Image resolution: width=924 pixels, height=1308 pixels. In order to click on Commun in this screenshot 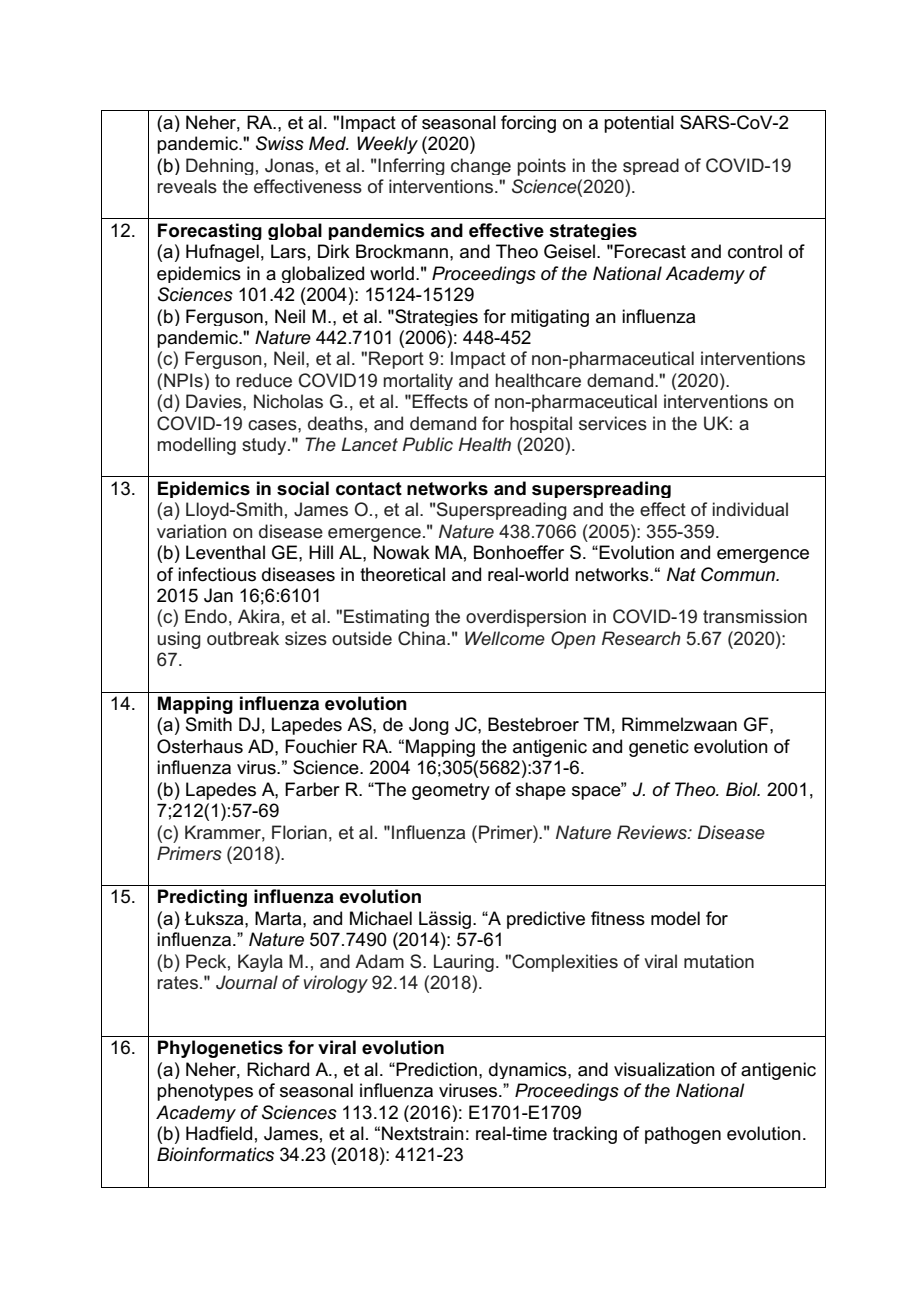, I will do `click(739, 574)`.
